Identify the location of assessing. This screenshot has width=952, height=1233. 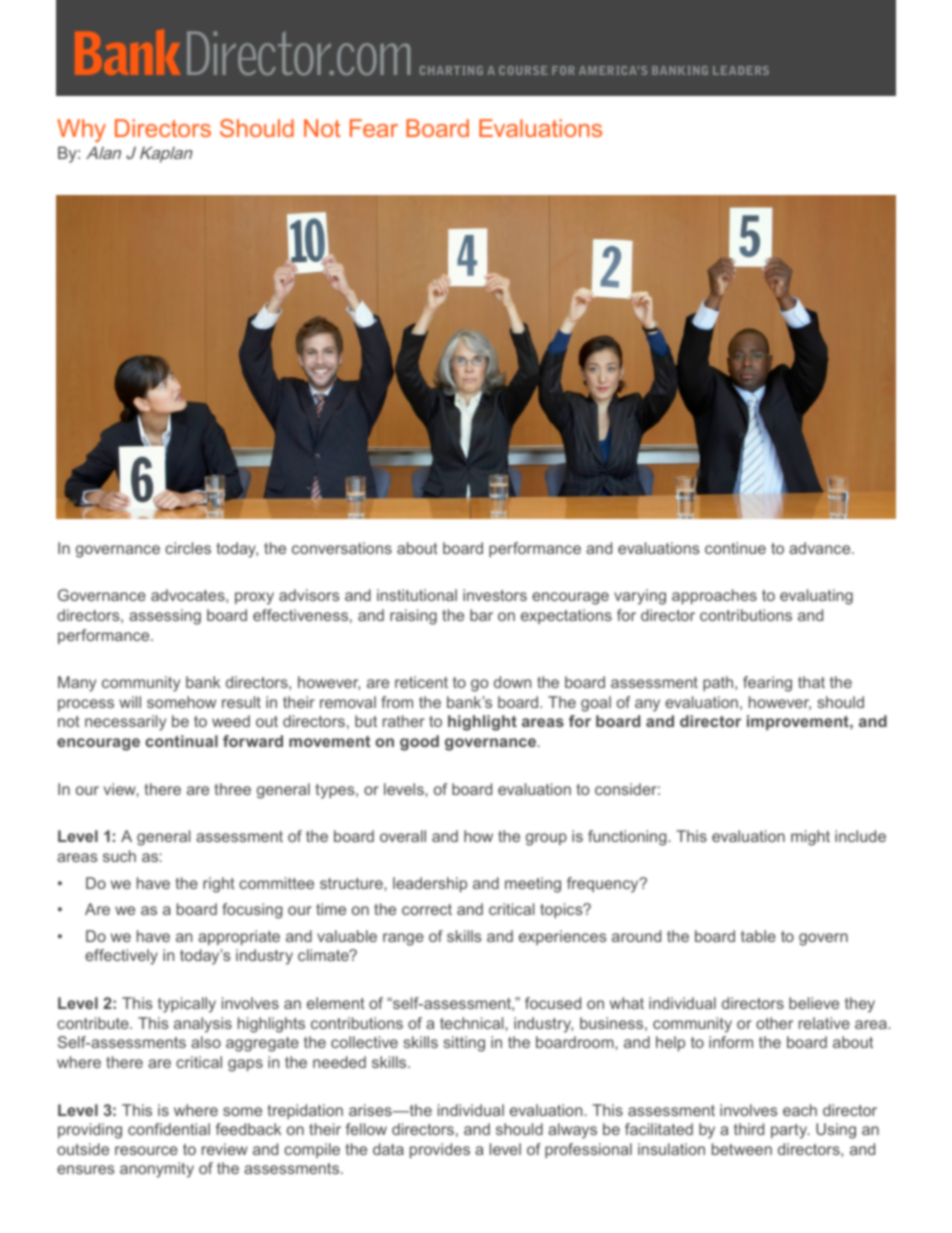
(165, 617).
